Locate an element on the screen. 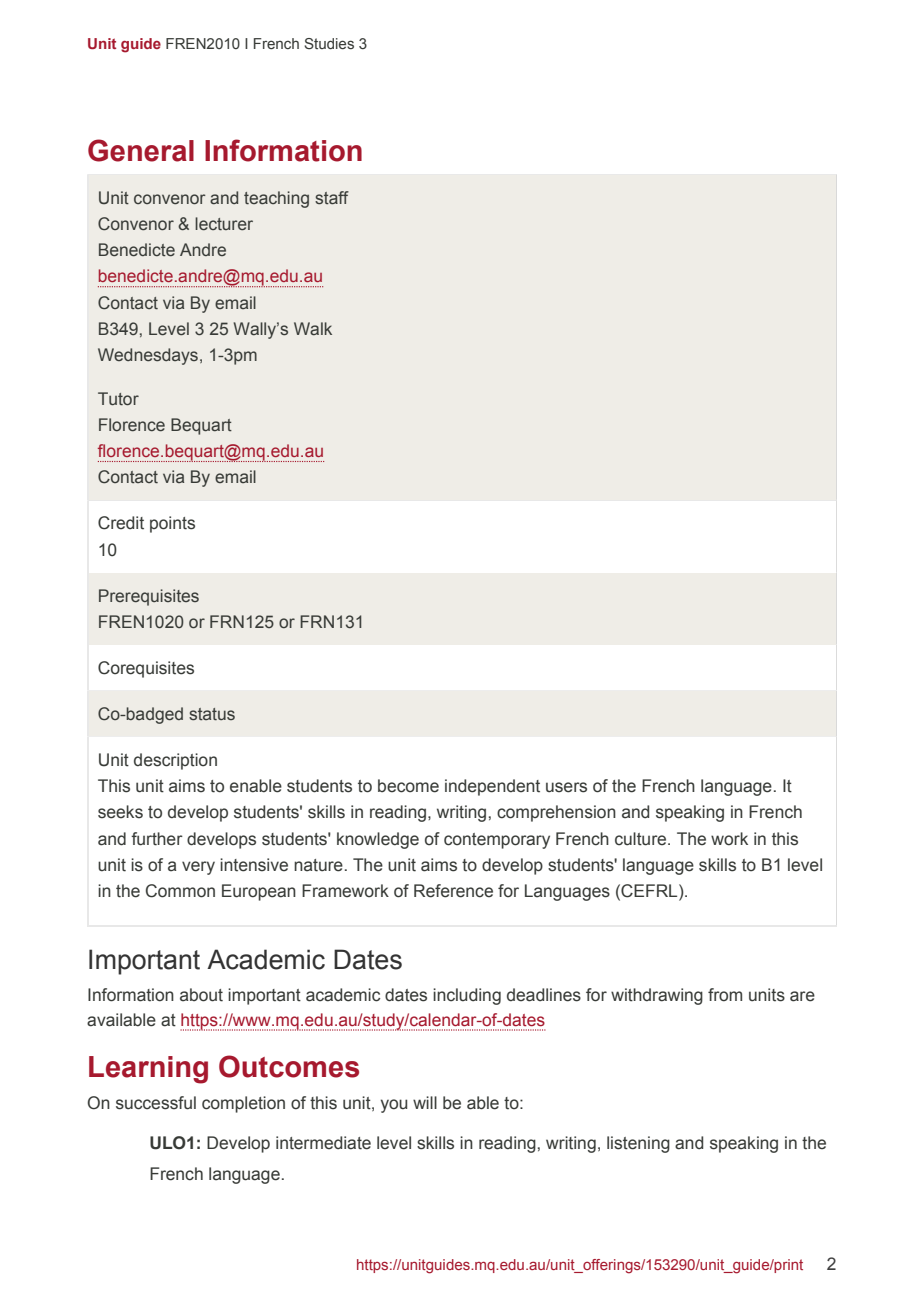 The width and height of the screenshot is (924, 1308). Tutor is located at coordinates (118, 399).
